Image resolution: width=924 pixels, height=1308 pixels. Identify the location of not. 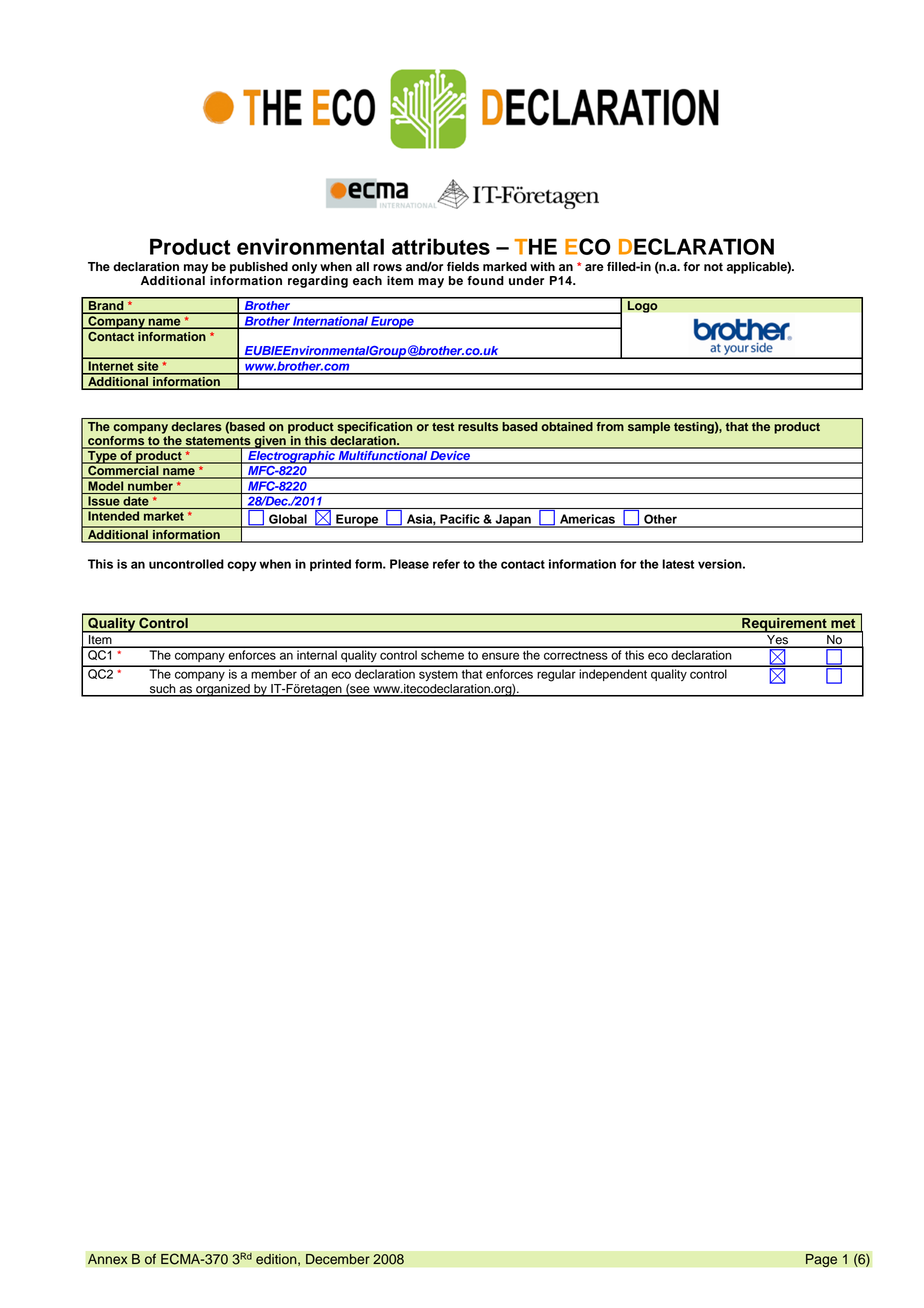
(713, 267).
